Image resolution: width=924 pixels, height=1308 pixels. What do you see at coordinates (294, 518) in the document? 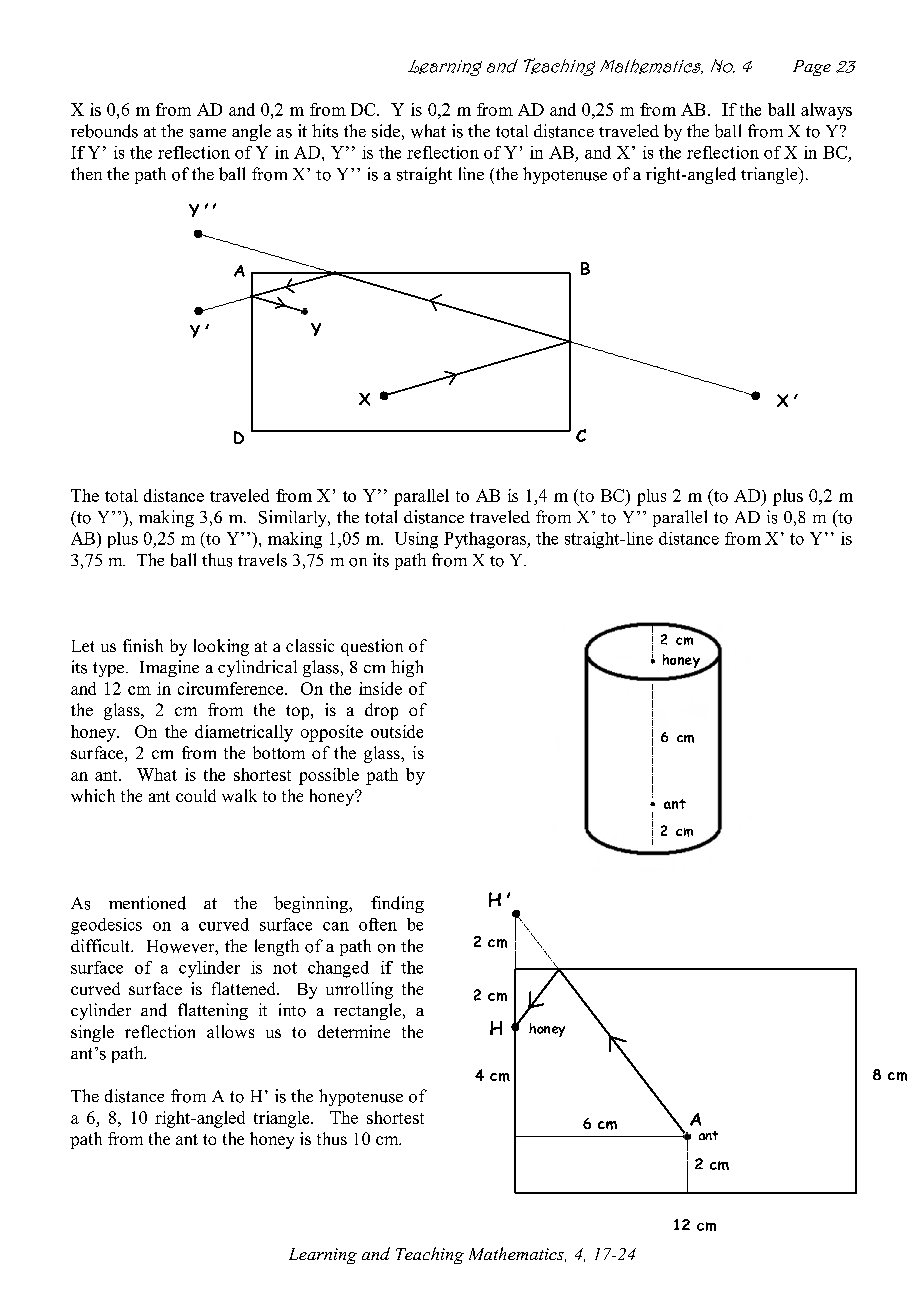
I see `Similarly` at bounding box center [294, 518].
